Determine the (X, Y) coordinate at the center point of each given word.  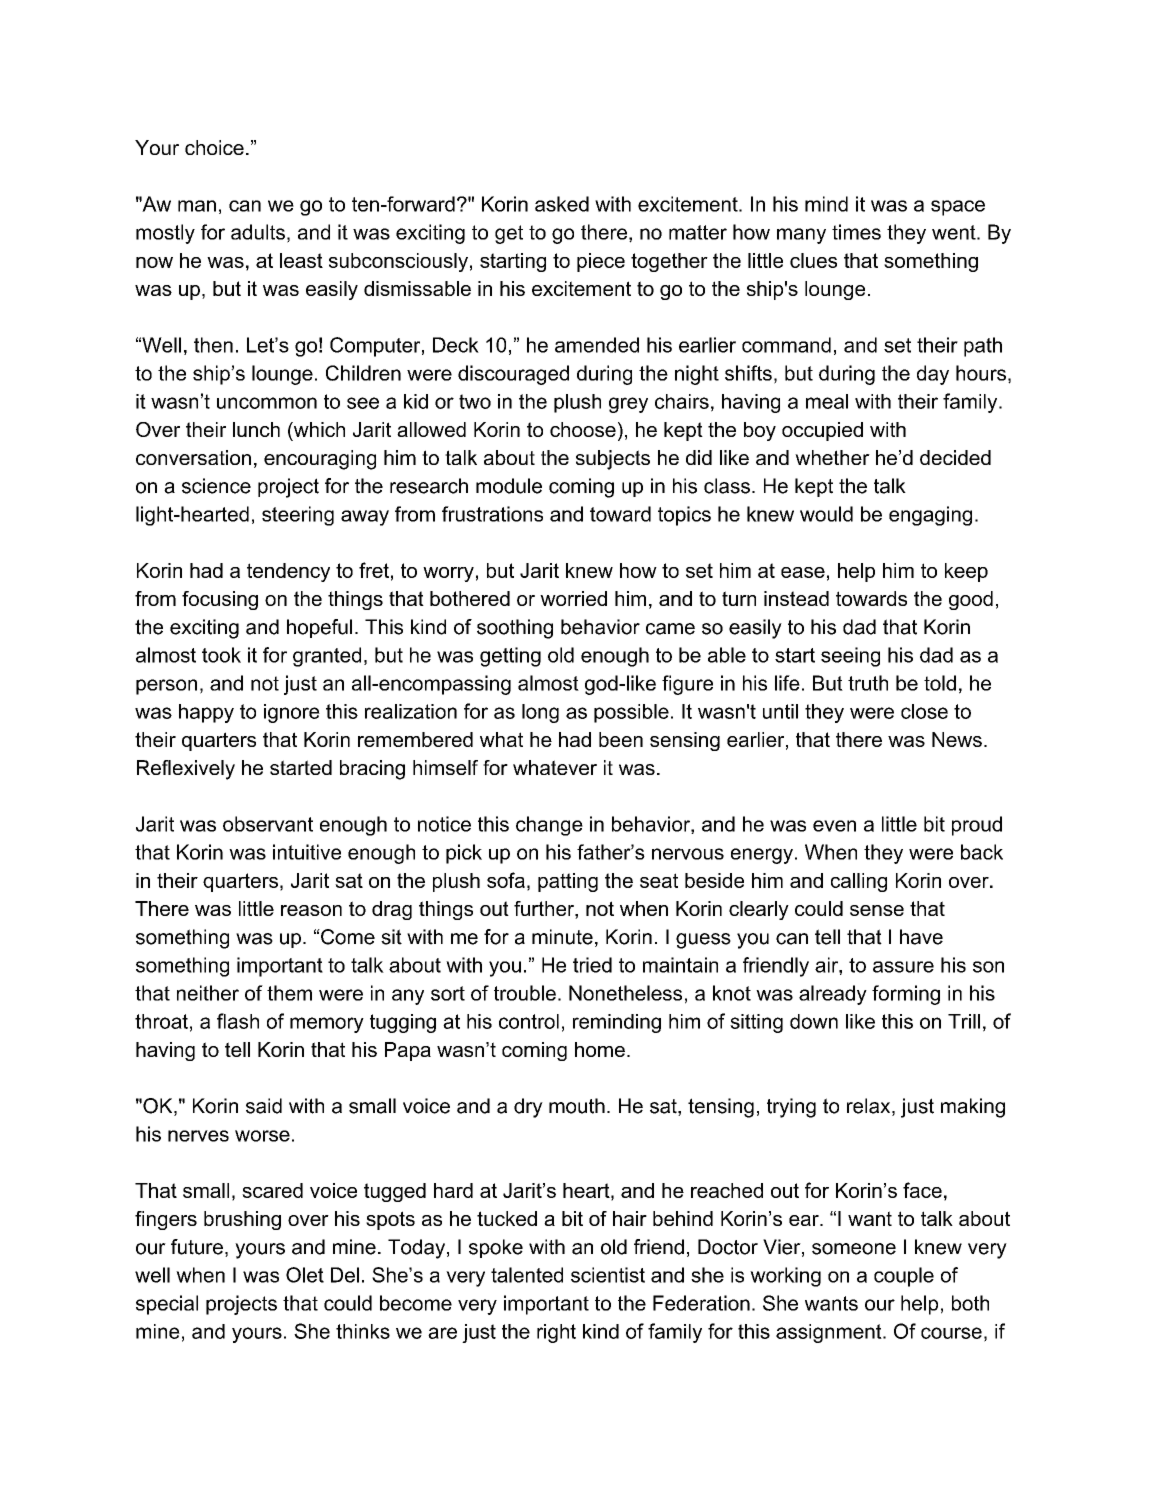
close (924, 711)
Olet (305, 1275)
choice (214, 147)
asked (562, 204)
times (856, 232)
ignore (292, 713)
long (540, 713)
